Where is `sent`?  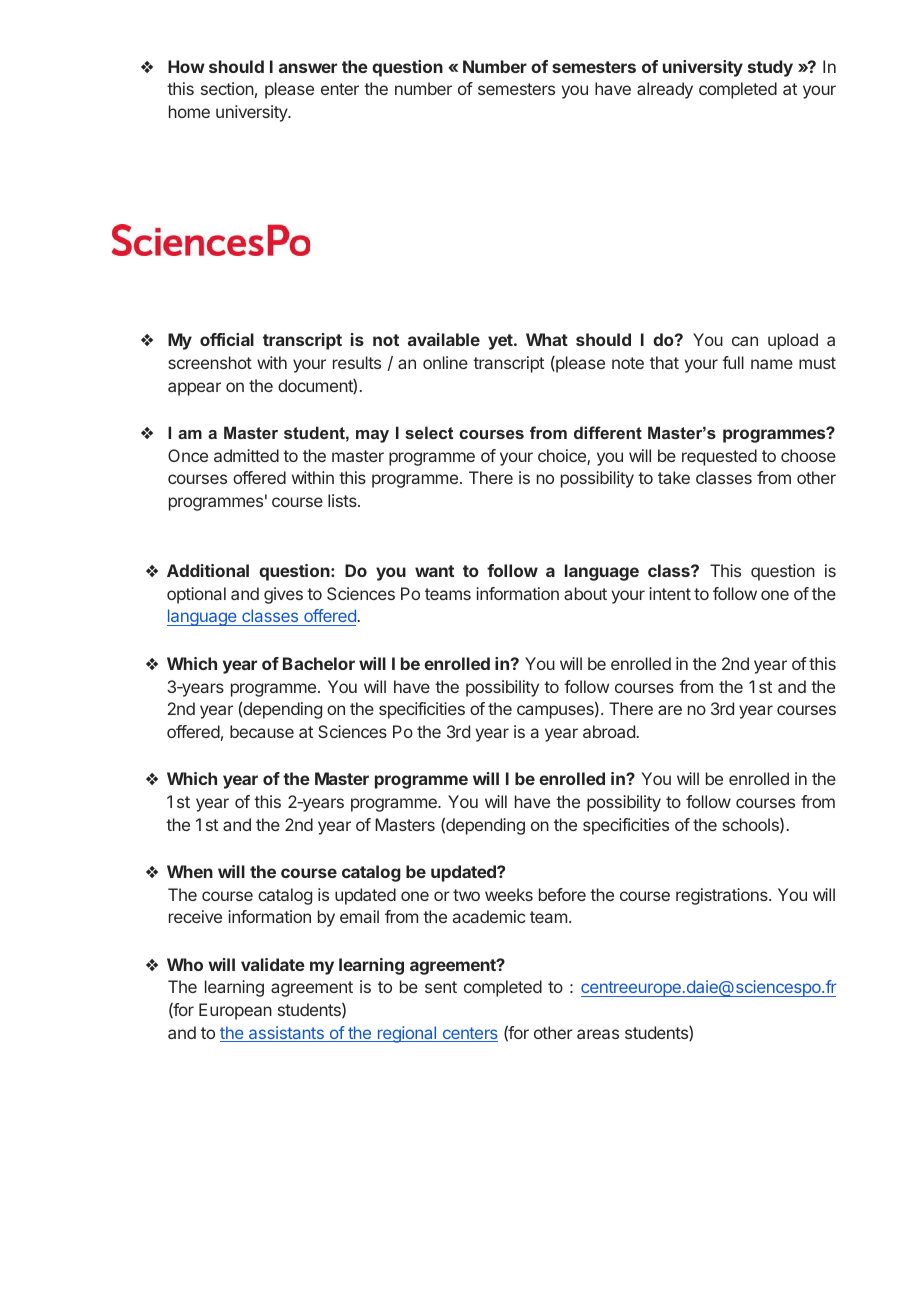
sent is located at coordinates (441, 987).
